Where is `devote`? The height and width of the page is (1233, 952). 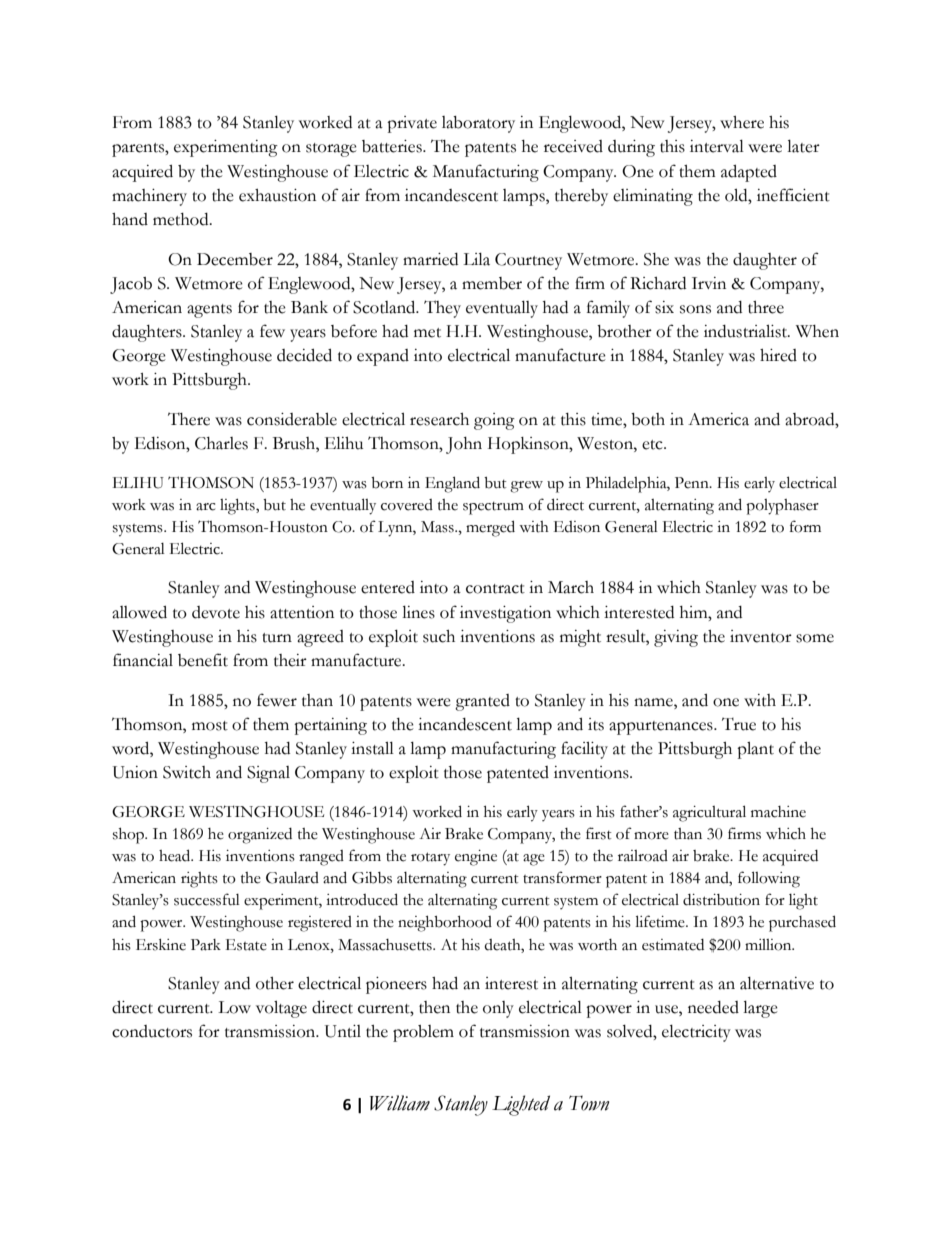 devote is located at coordinates (216, 612).
